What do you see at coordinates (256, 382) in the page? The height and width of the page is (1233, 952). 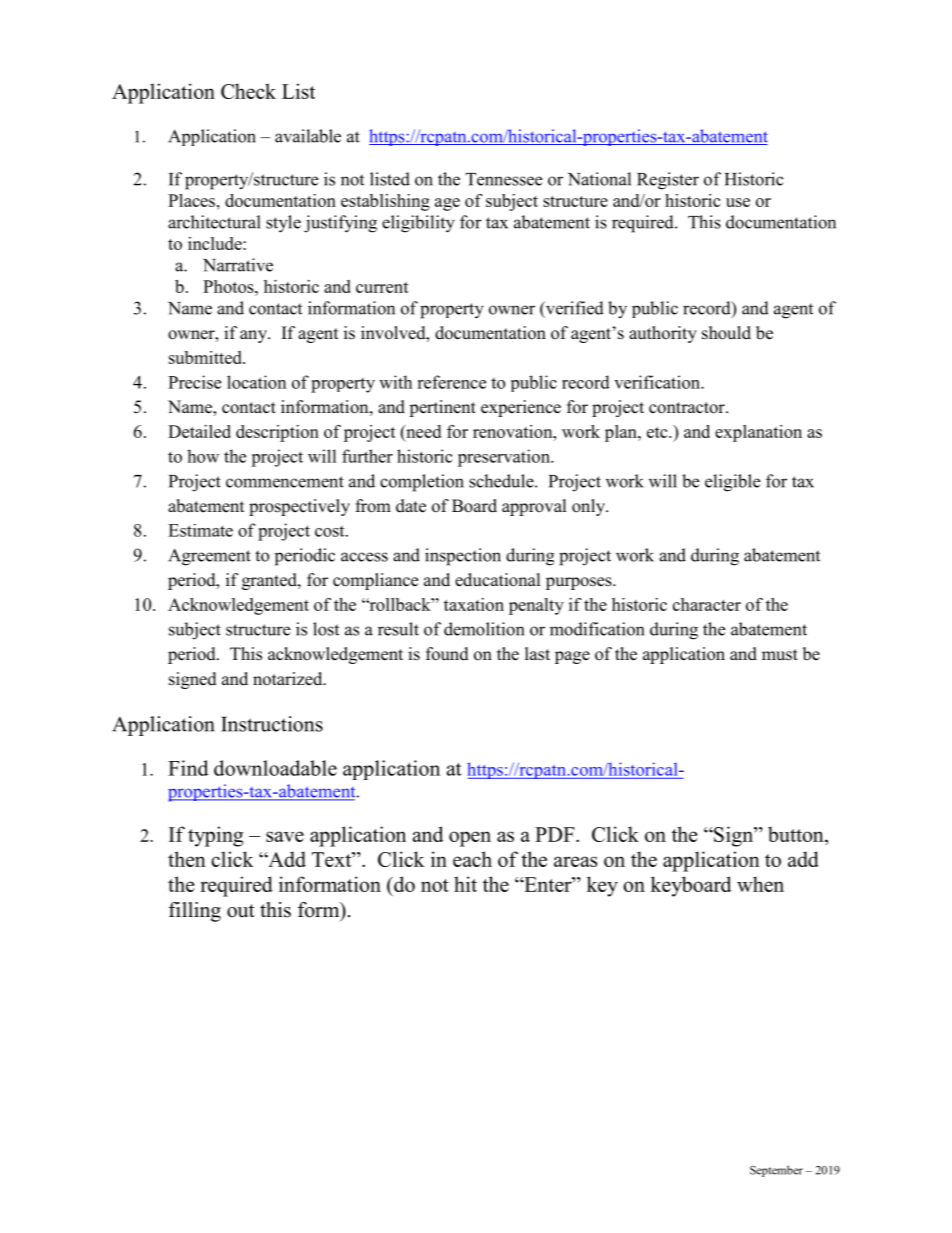 I see `location` at bounding box center [256, 382].
